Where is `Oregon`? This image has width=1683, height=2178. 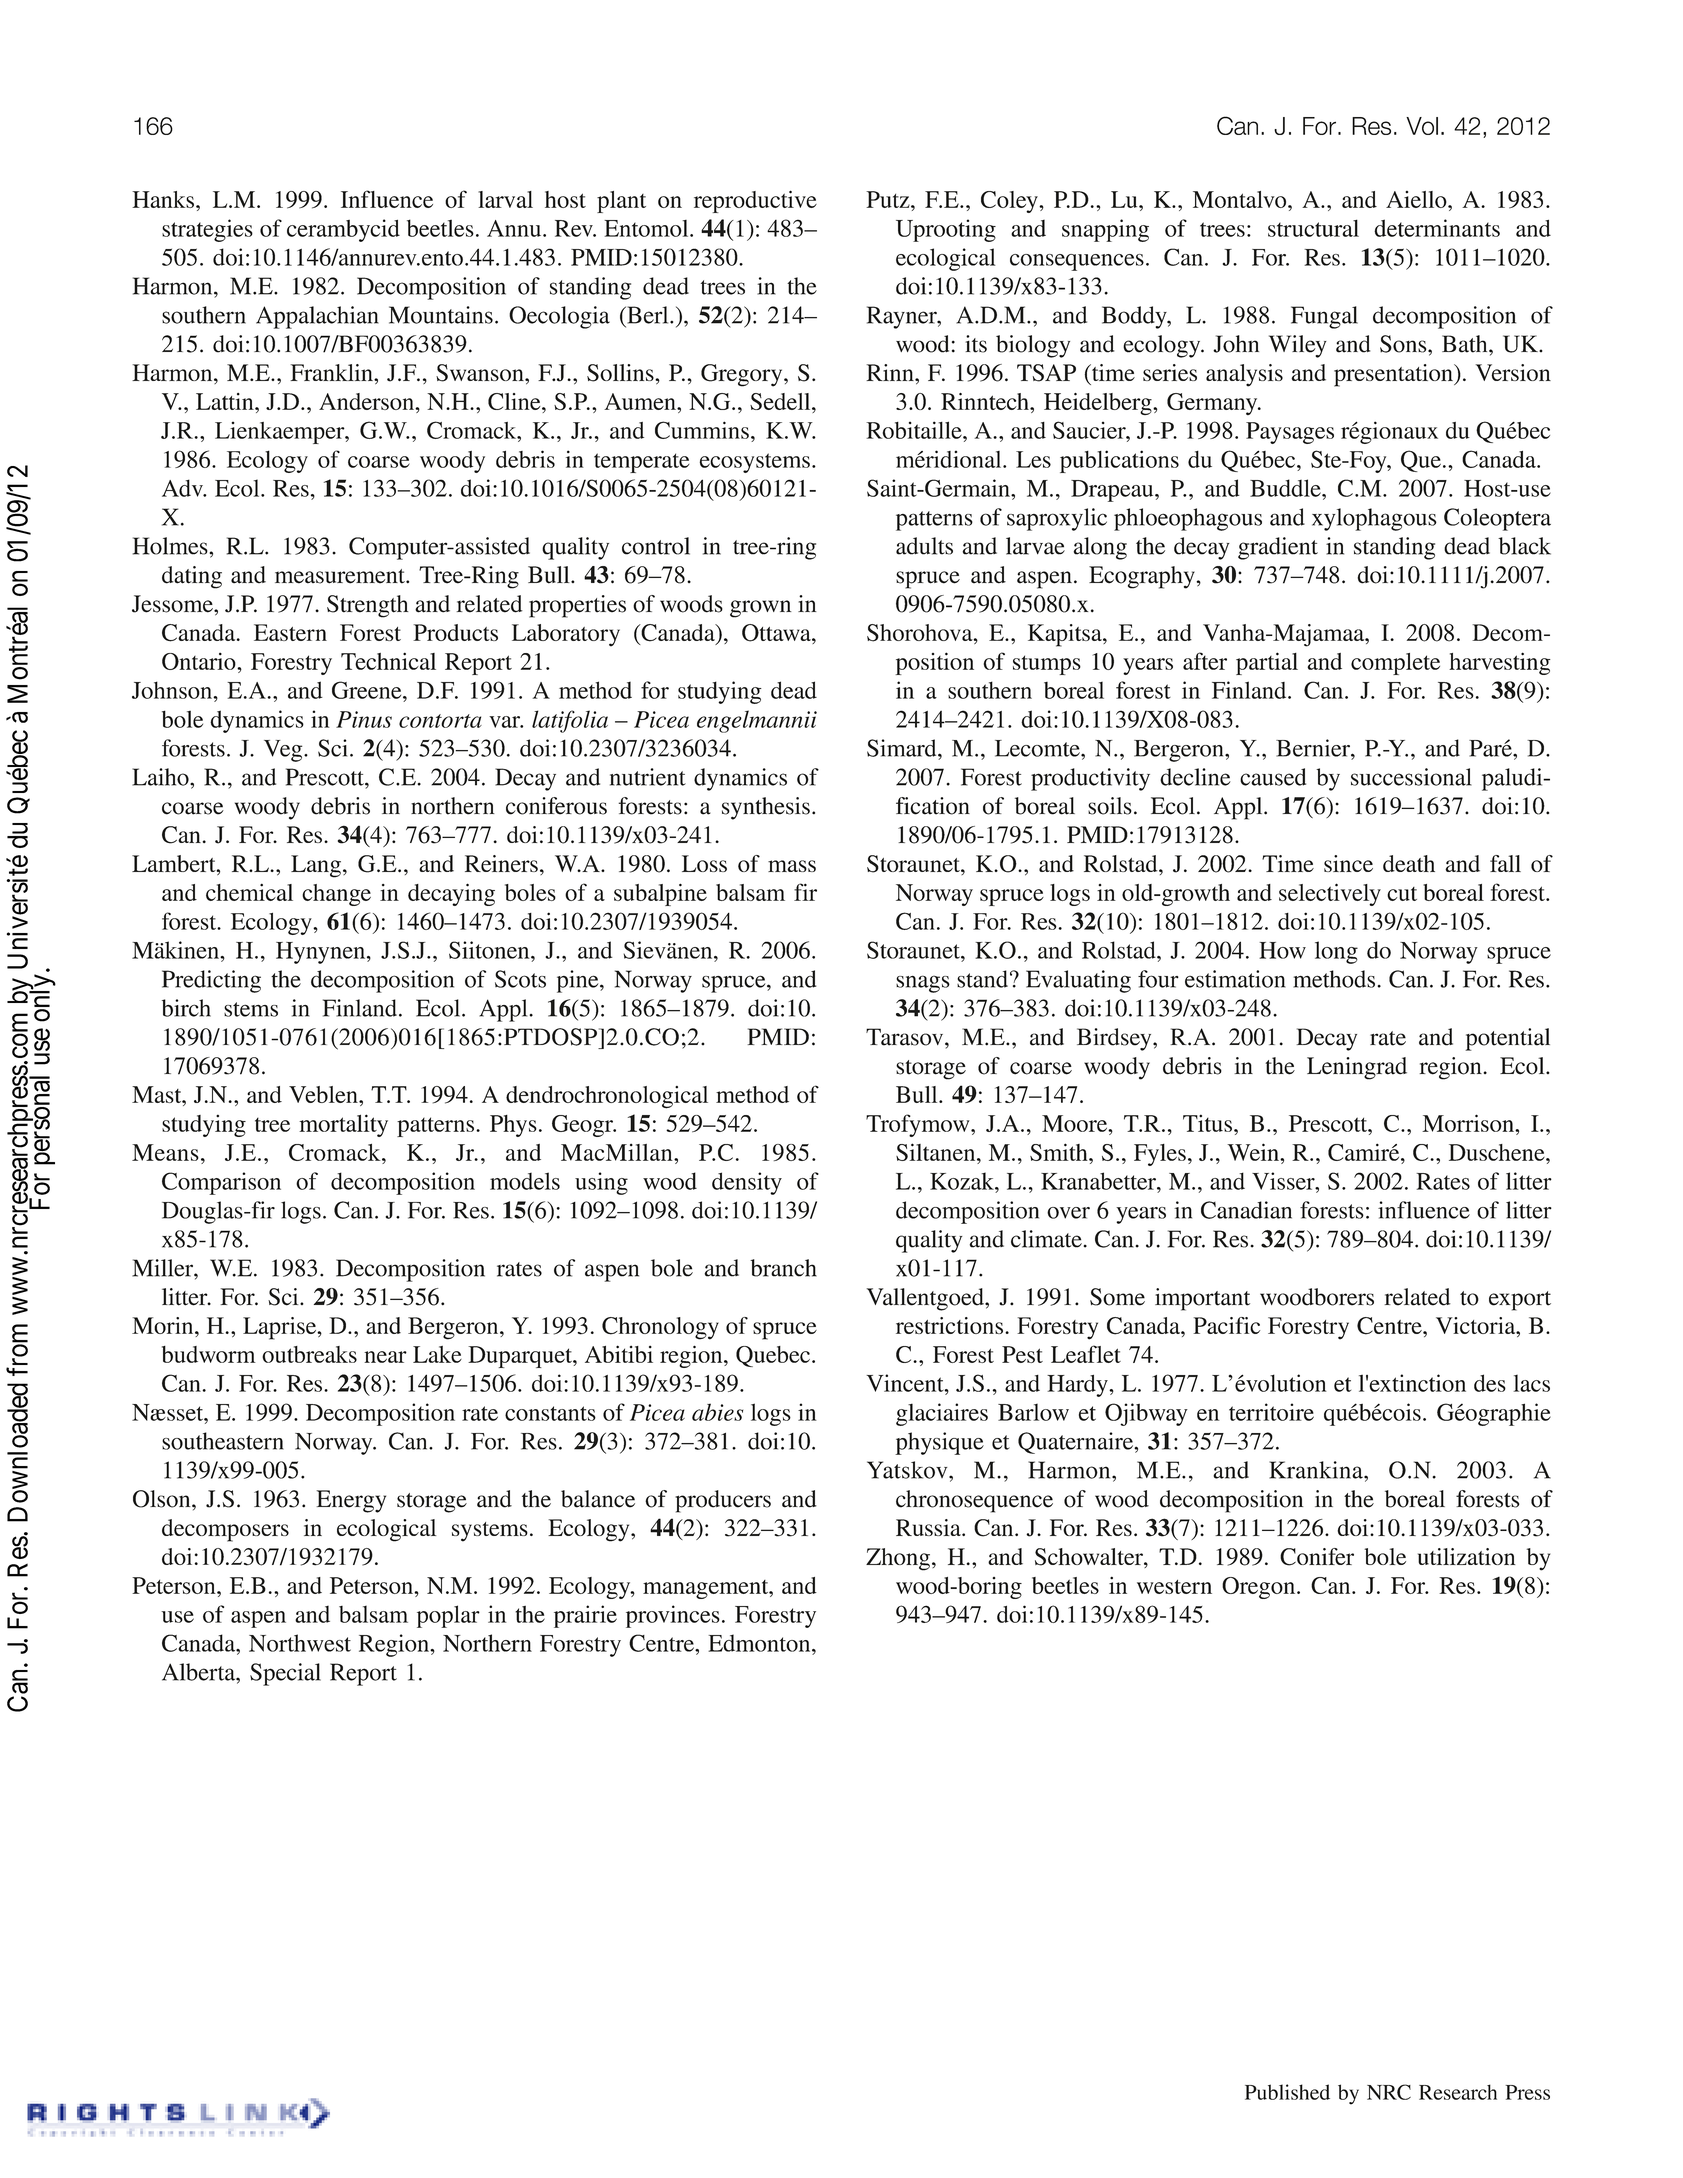
Oregon is located at coordinates (1260, 1588).
